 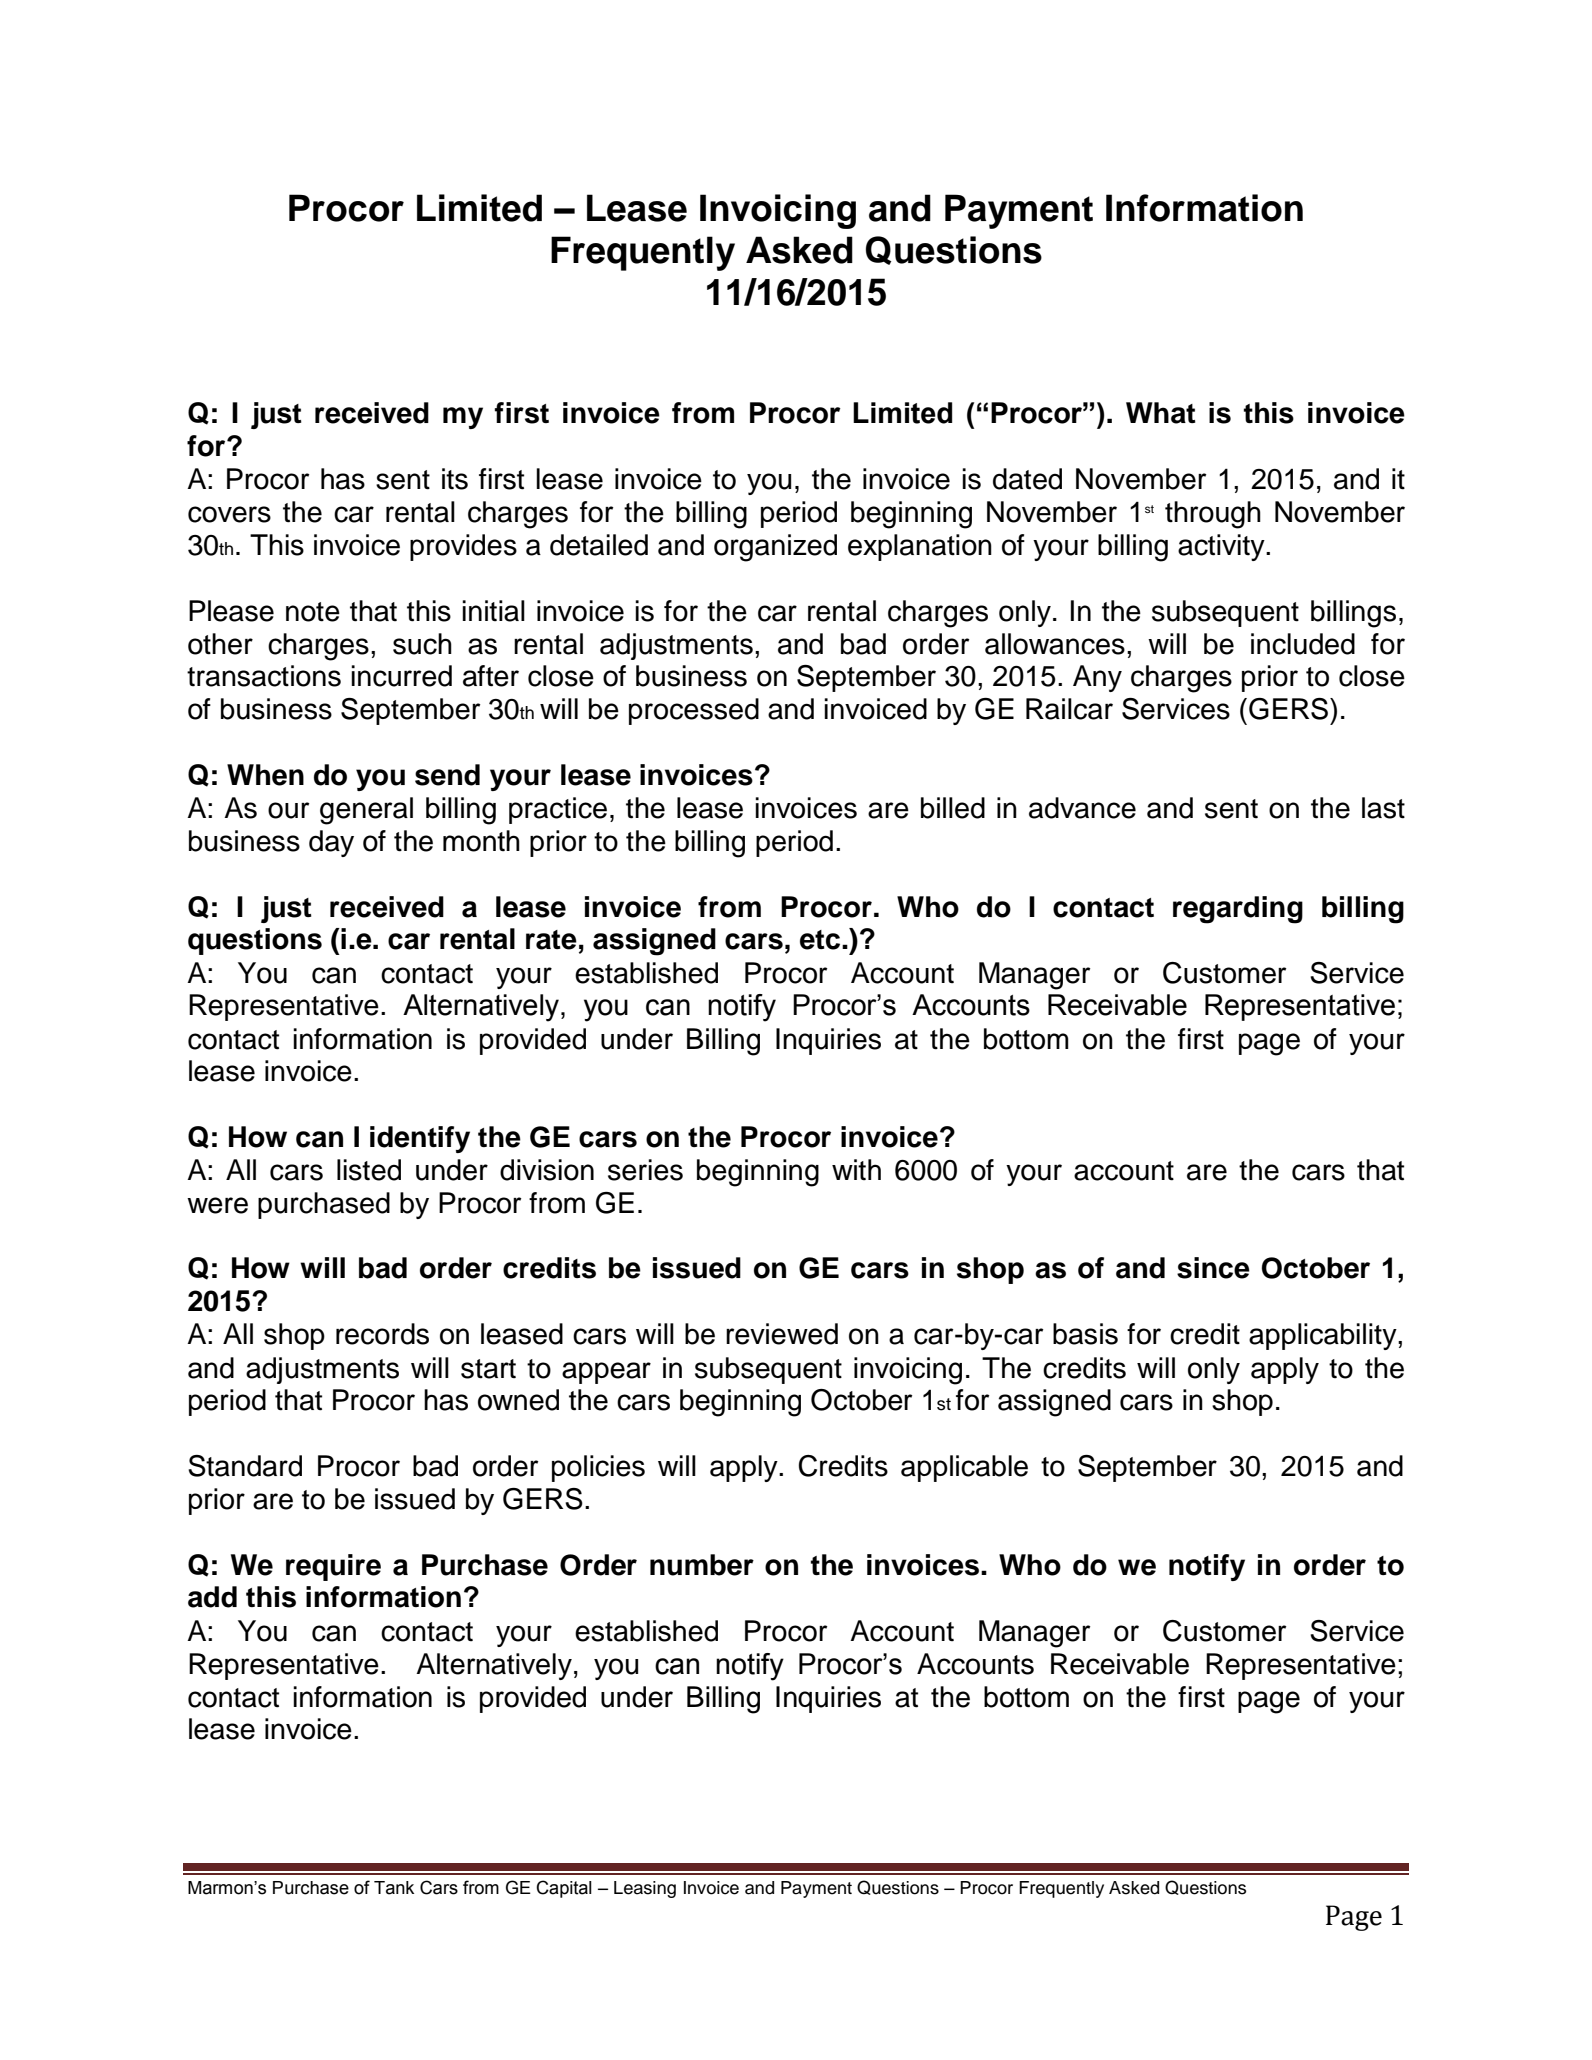 What do you see at coordinates (645, 1889) in the screenshot?
I see `Leasing` at bounding box center [645, 1889].
